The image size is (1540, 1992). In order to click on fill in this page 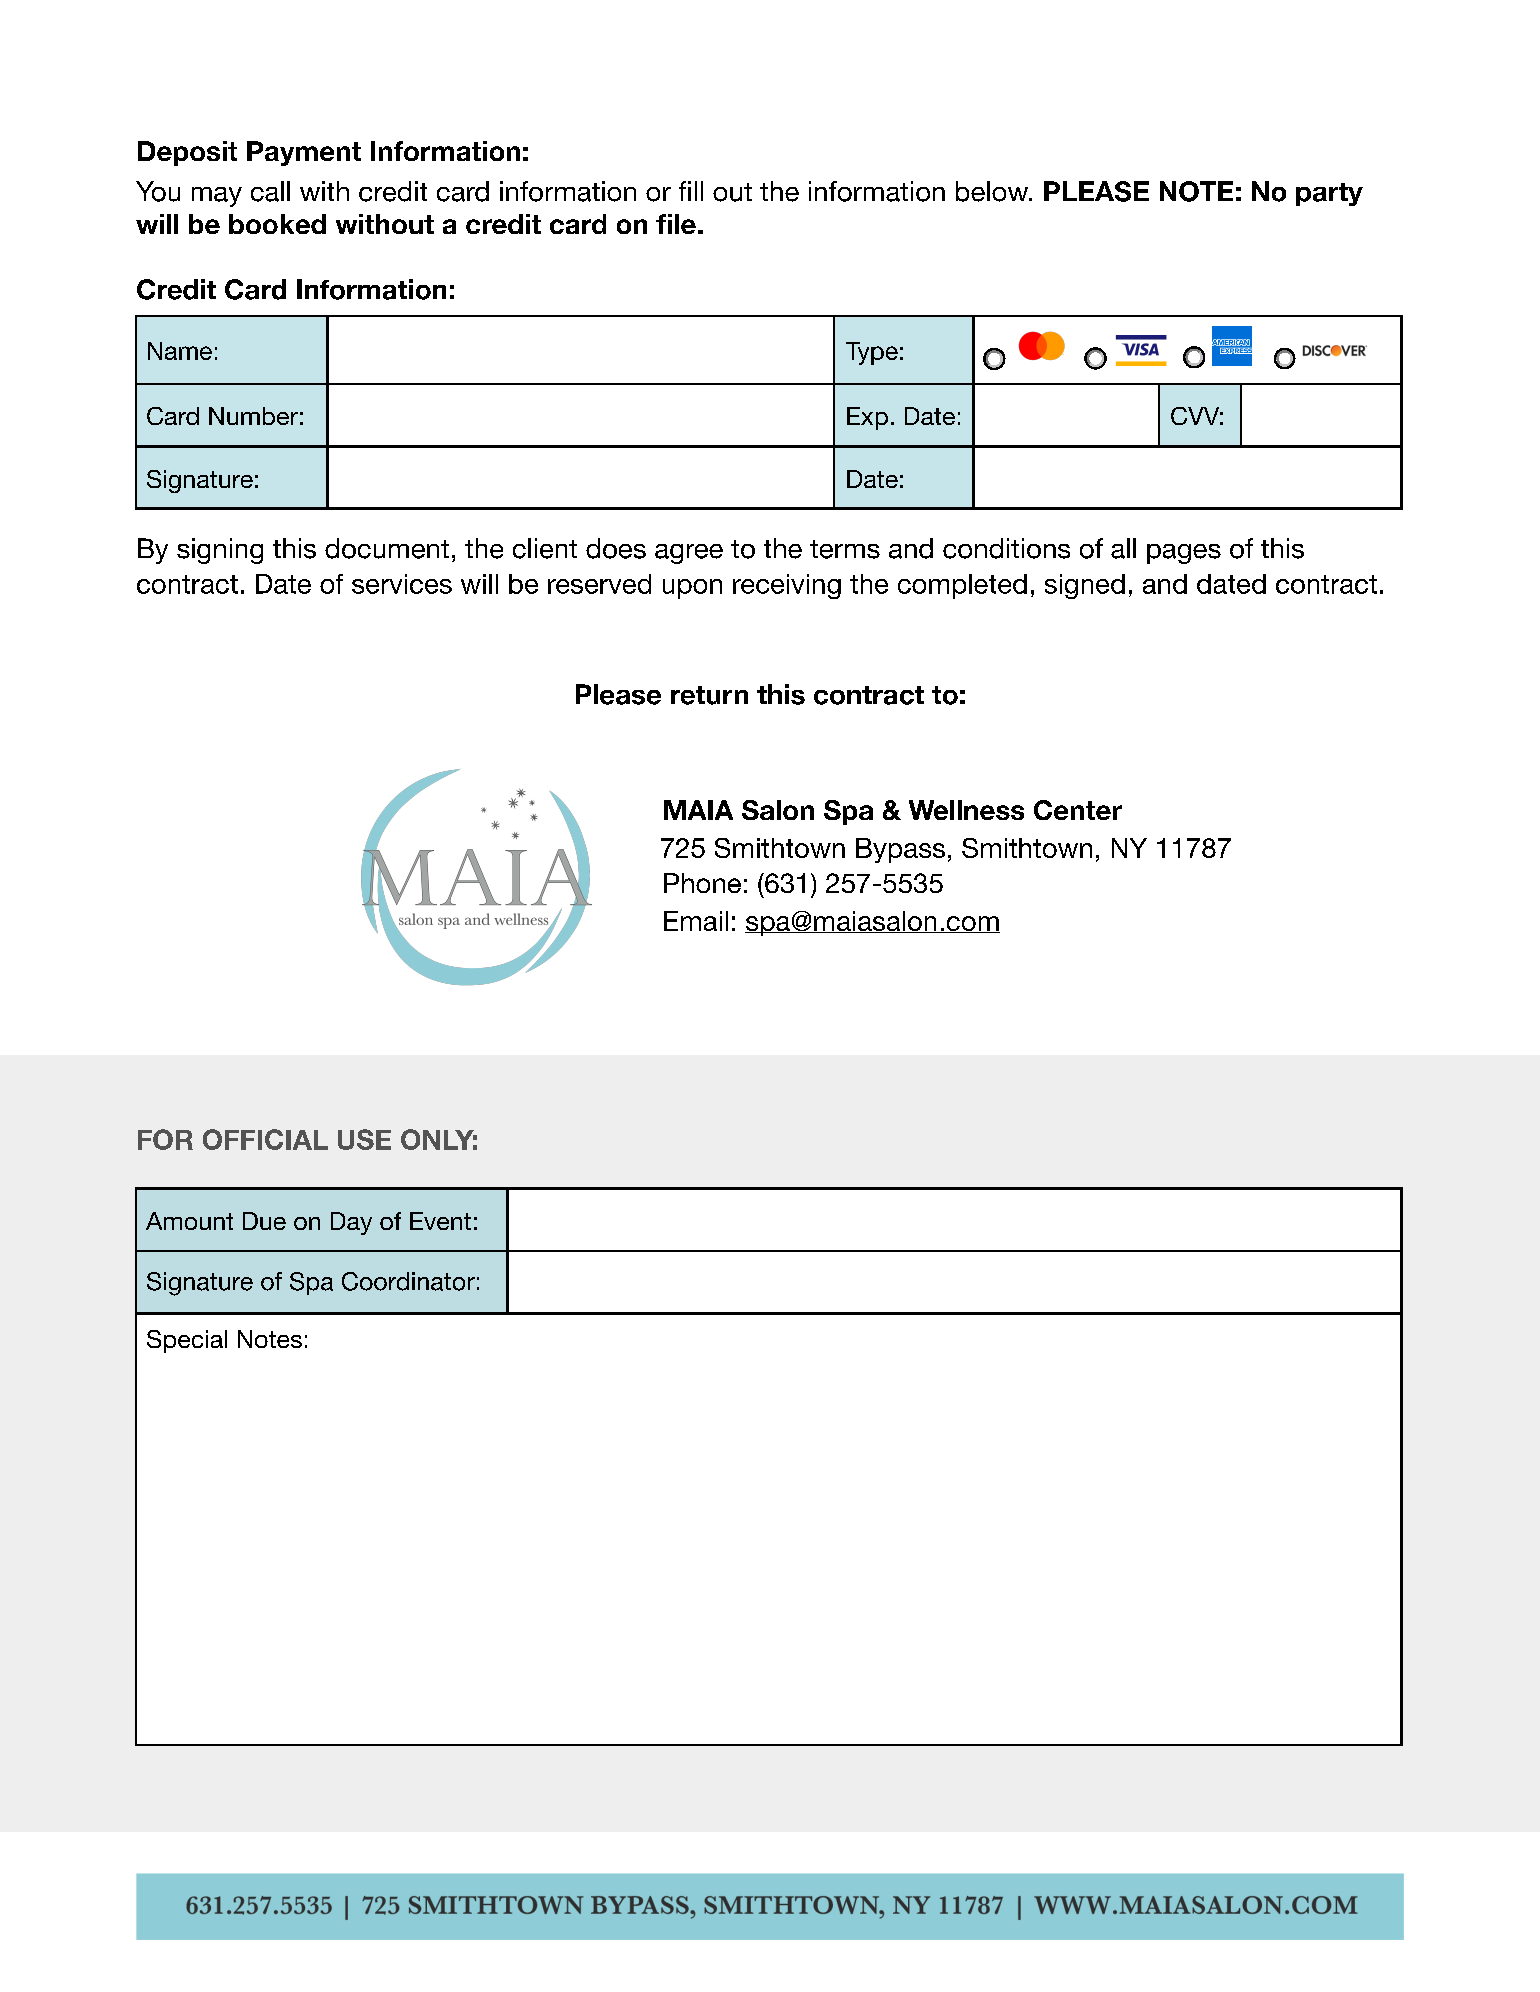, I will do `click(691, 191)`.
